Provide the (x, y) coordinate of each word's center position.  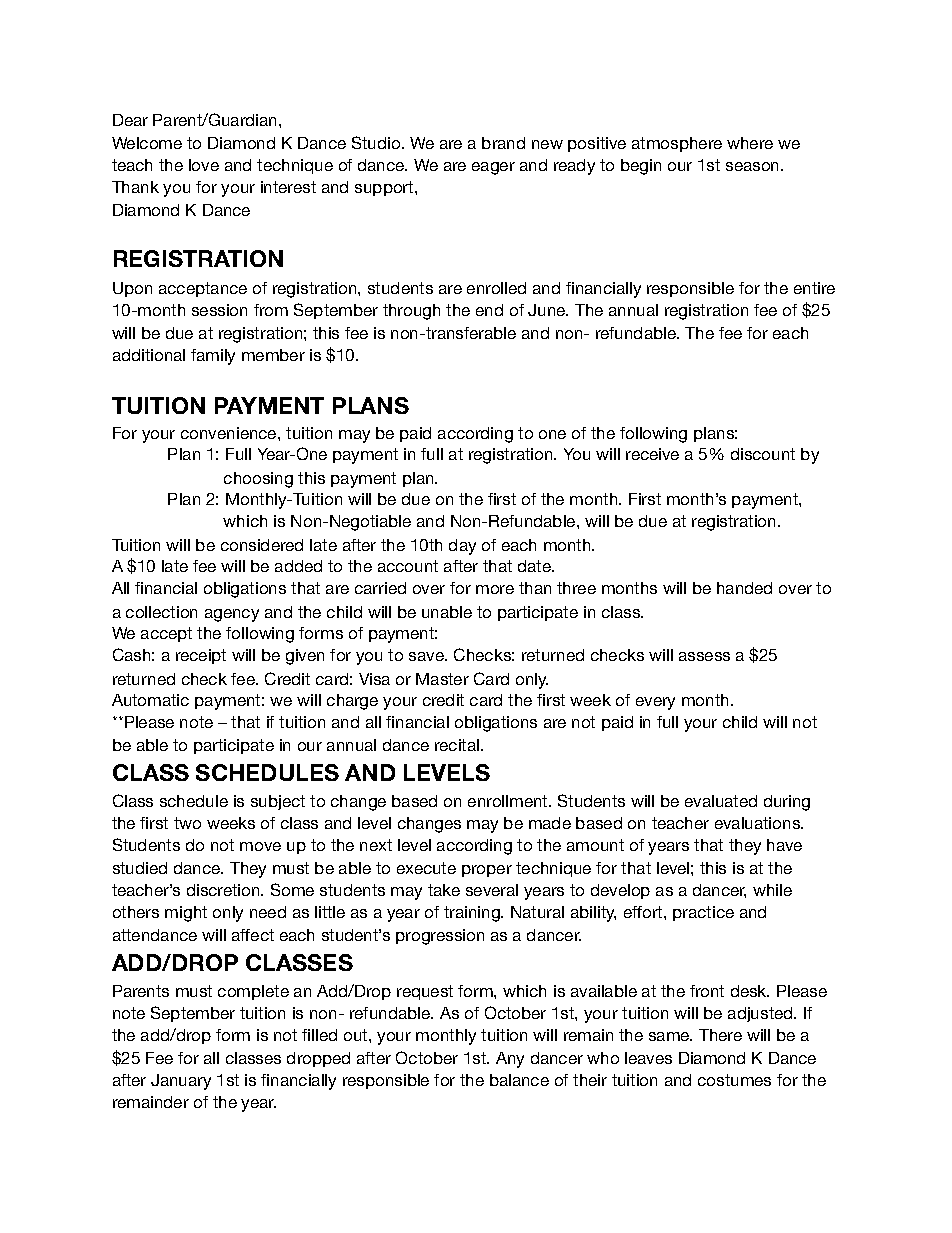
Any (510, 1060)
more (495, 589)
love (204, 165)
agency (232, 615)
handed (744, 588)
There (720, 1035)
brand (503, 143)
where (750, 143)
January (181, 1082)
